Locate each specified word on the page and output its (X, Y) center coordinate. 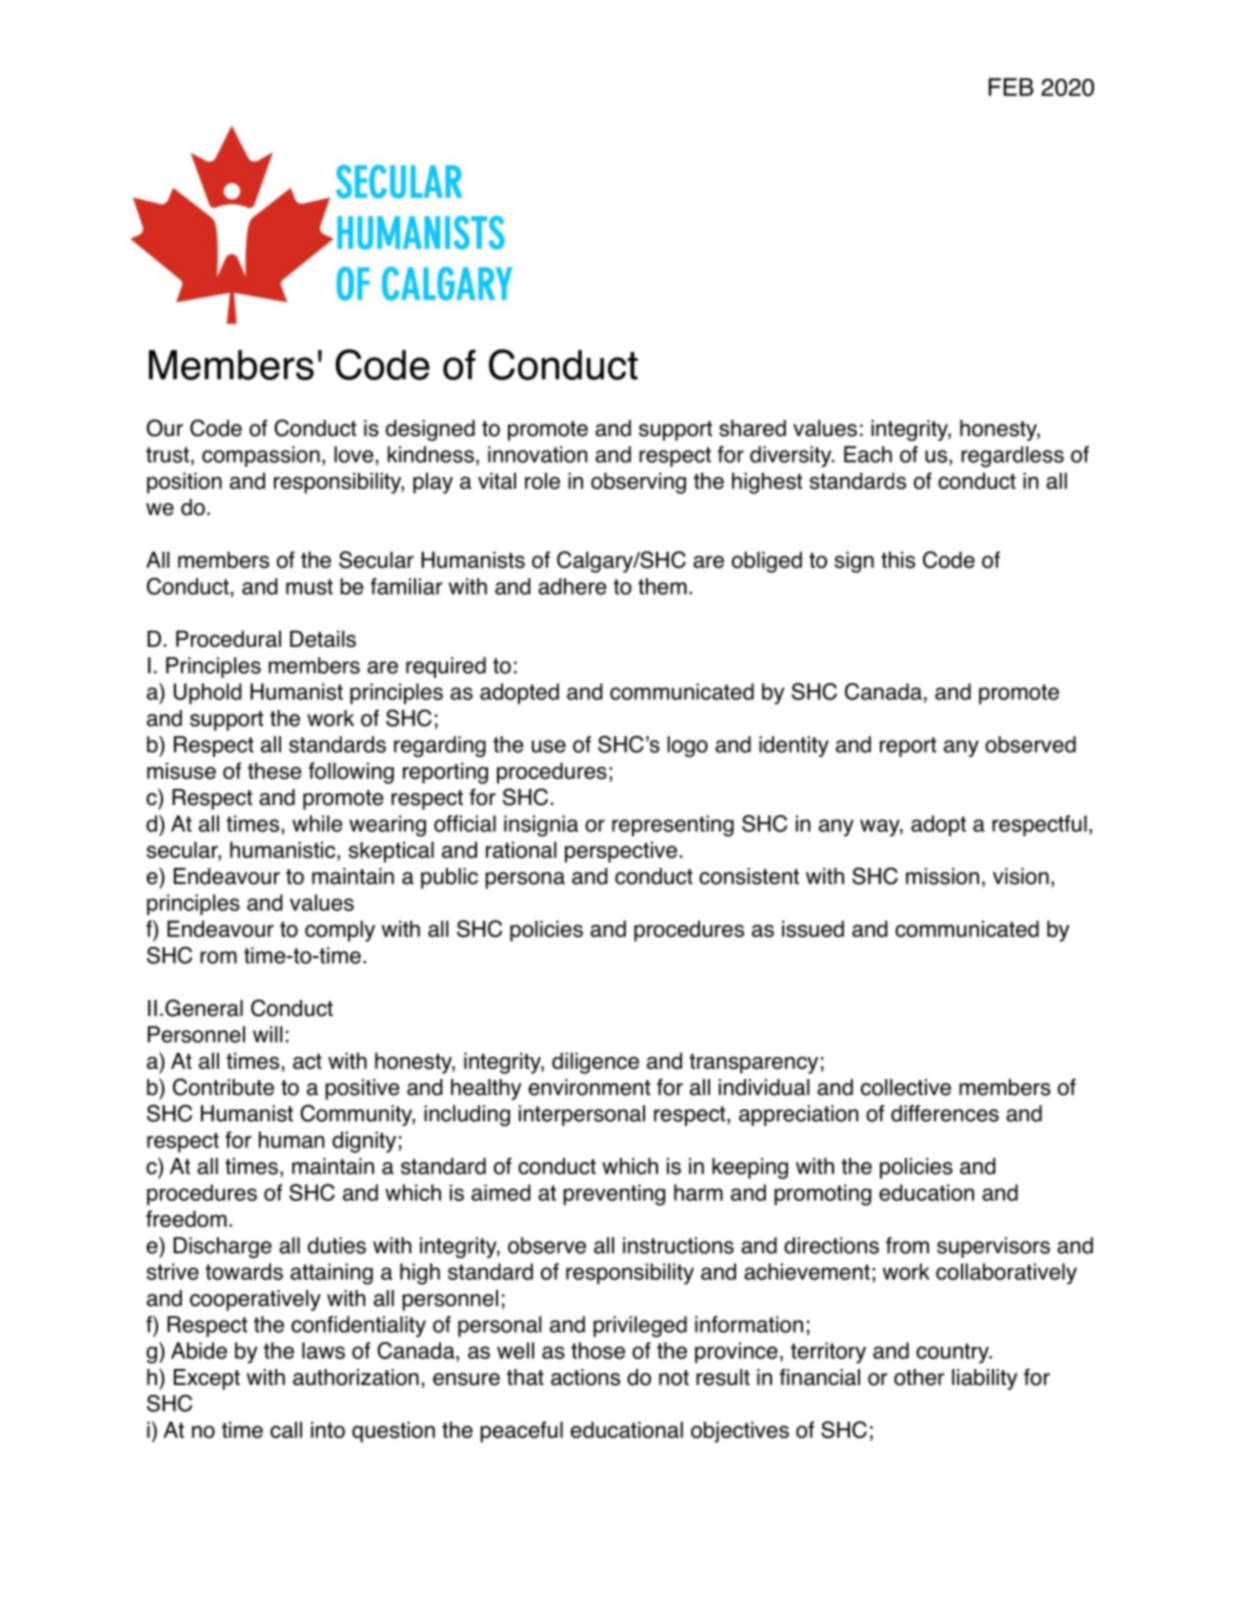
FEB (1011, 87)
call (286, 1429)
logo (687, 746)
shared (752, 428)
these (274, 770)
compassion (261, 456)
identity (794, 746)
